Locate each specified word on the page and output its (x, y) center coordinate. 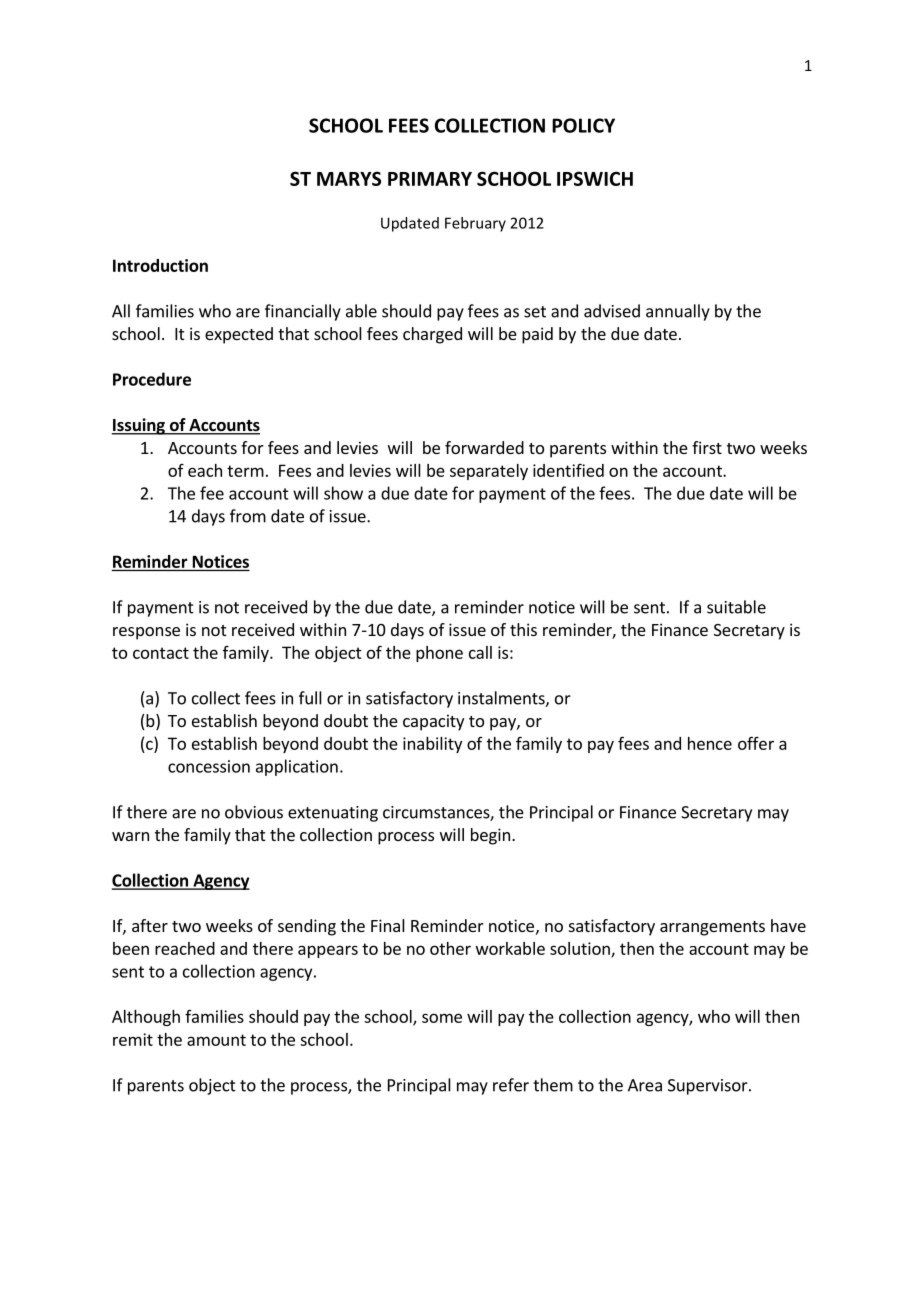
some (442, 1018)
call (480, 652)
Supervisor (709, 1087)
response (146, 633)
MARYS (349, 178)
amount (216, 1040)
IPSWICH (595, 178)
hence (710, 743)
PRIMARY (430, 179)
